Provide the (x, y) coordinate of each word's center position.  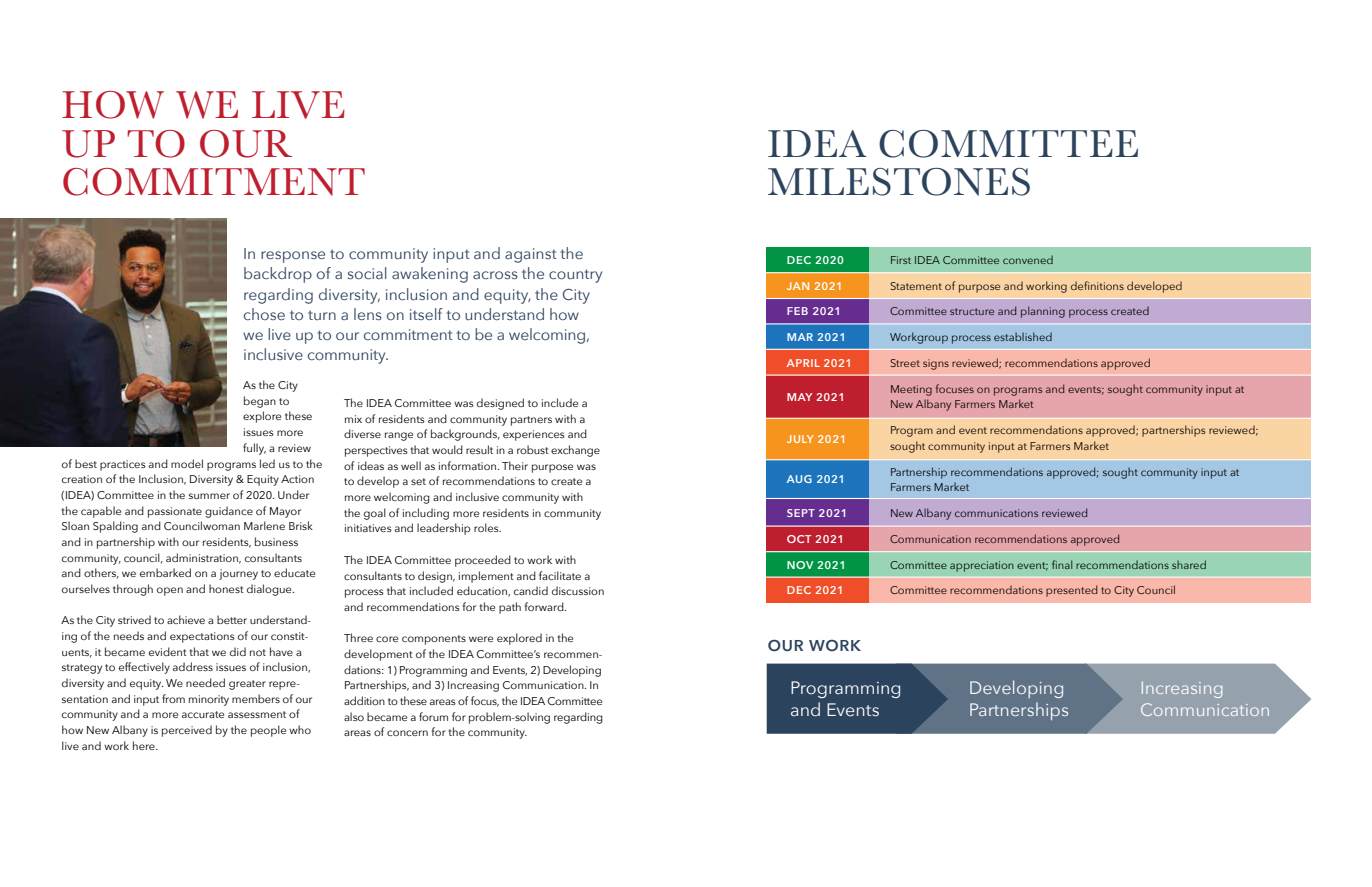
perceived (187, 731)
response (293, 257)
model (187, 463)
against (531, 255)
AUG (799, 479)
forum (433, 716)
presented (1071, 591)
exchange (575, 451)
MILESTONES (899, 182)
